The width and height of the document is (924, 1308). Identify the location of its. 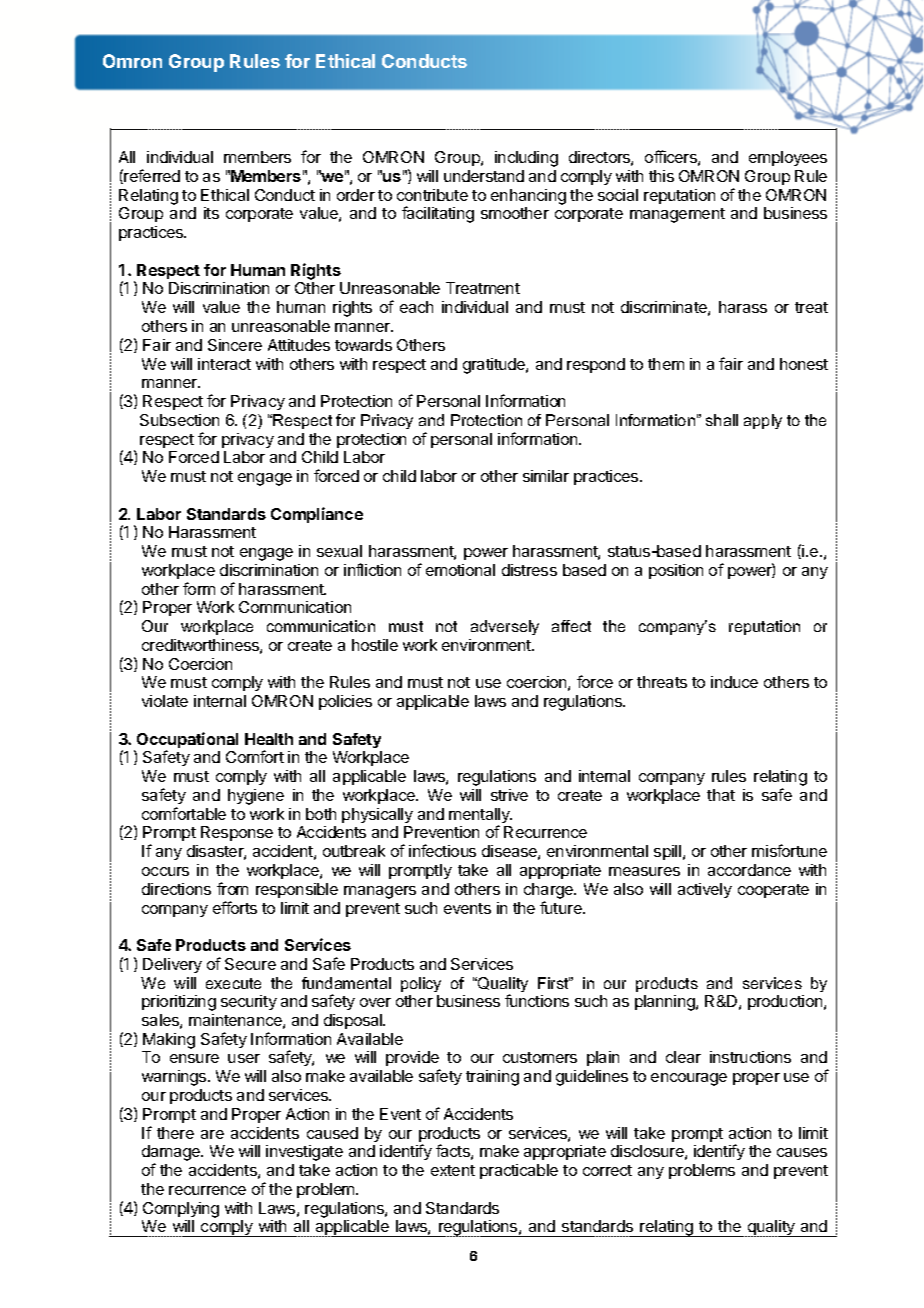
(211, 213).
